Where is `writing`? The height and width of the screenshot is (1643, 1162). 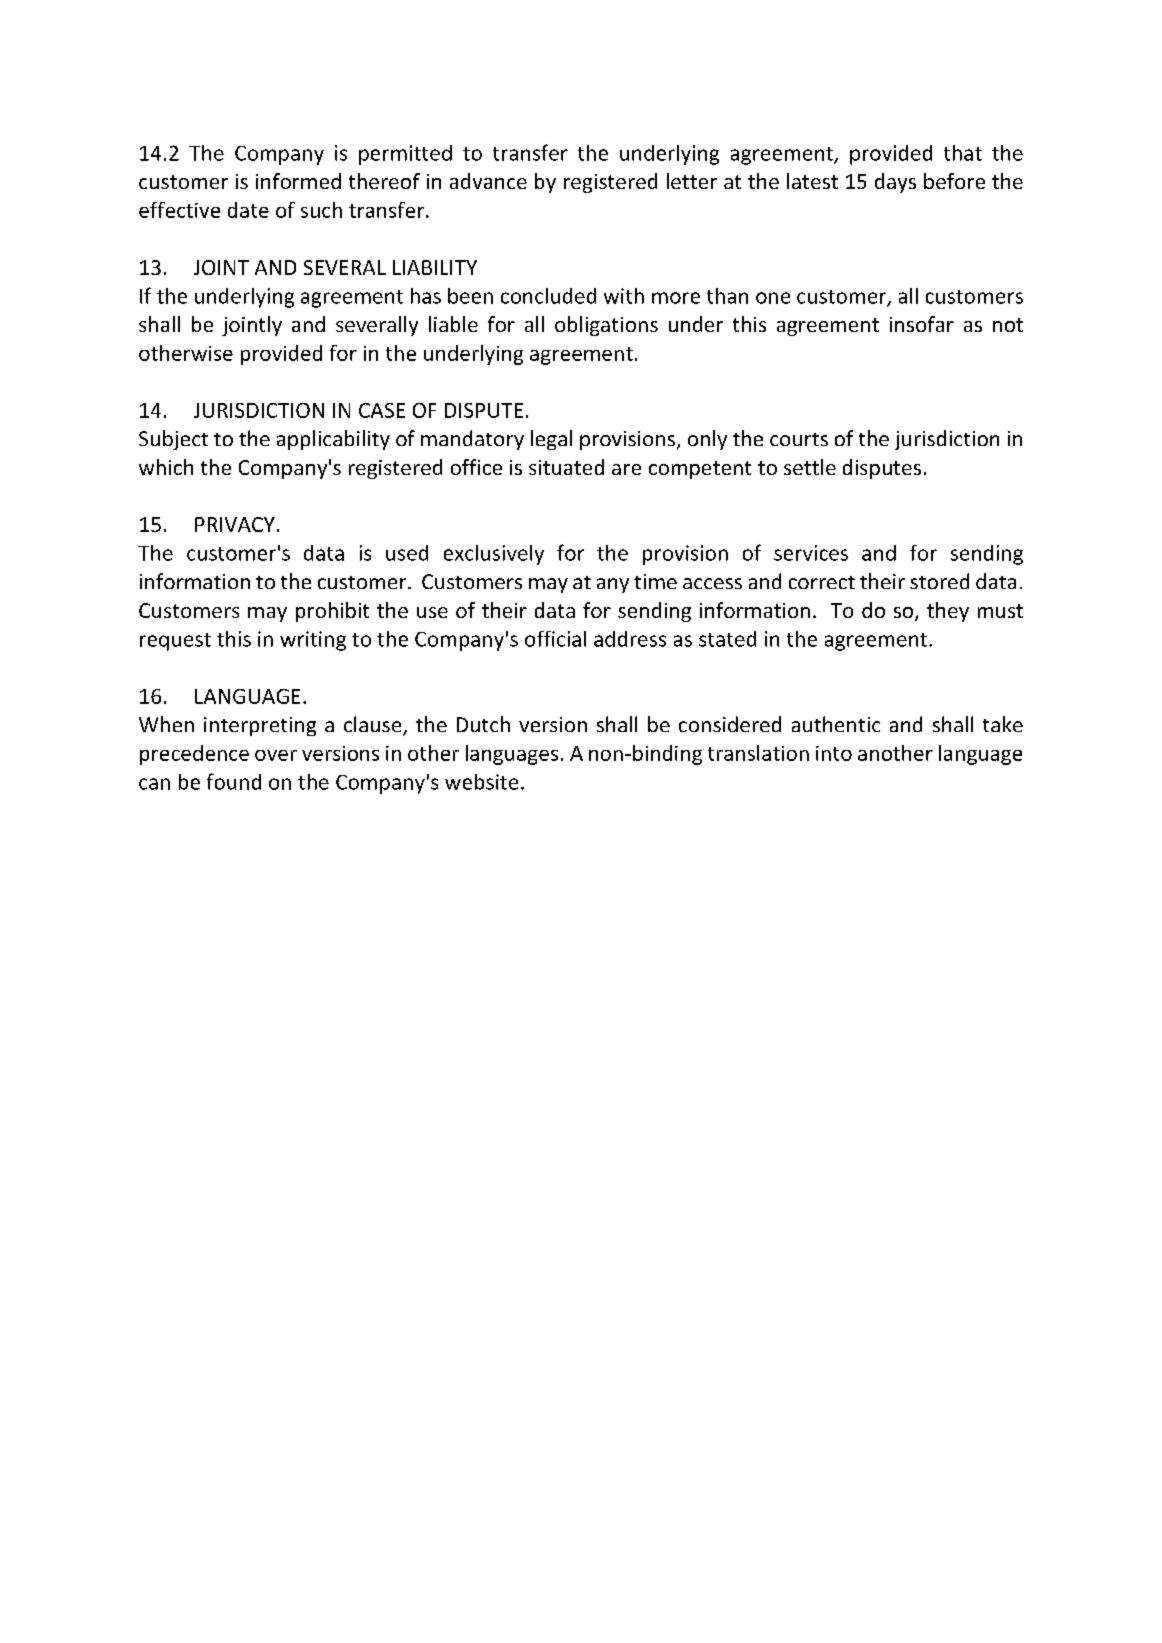
writing is located at coordinates (313, 641).
